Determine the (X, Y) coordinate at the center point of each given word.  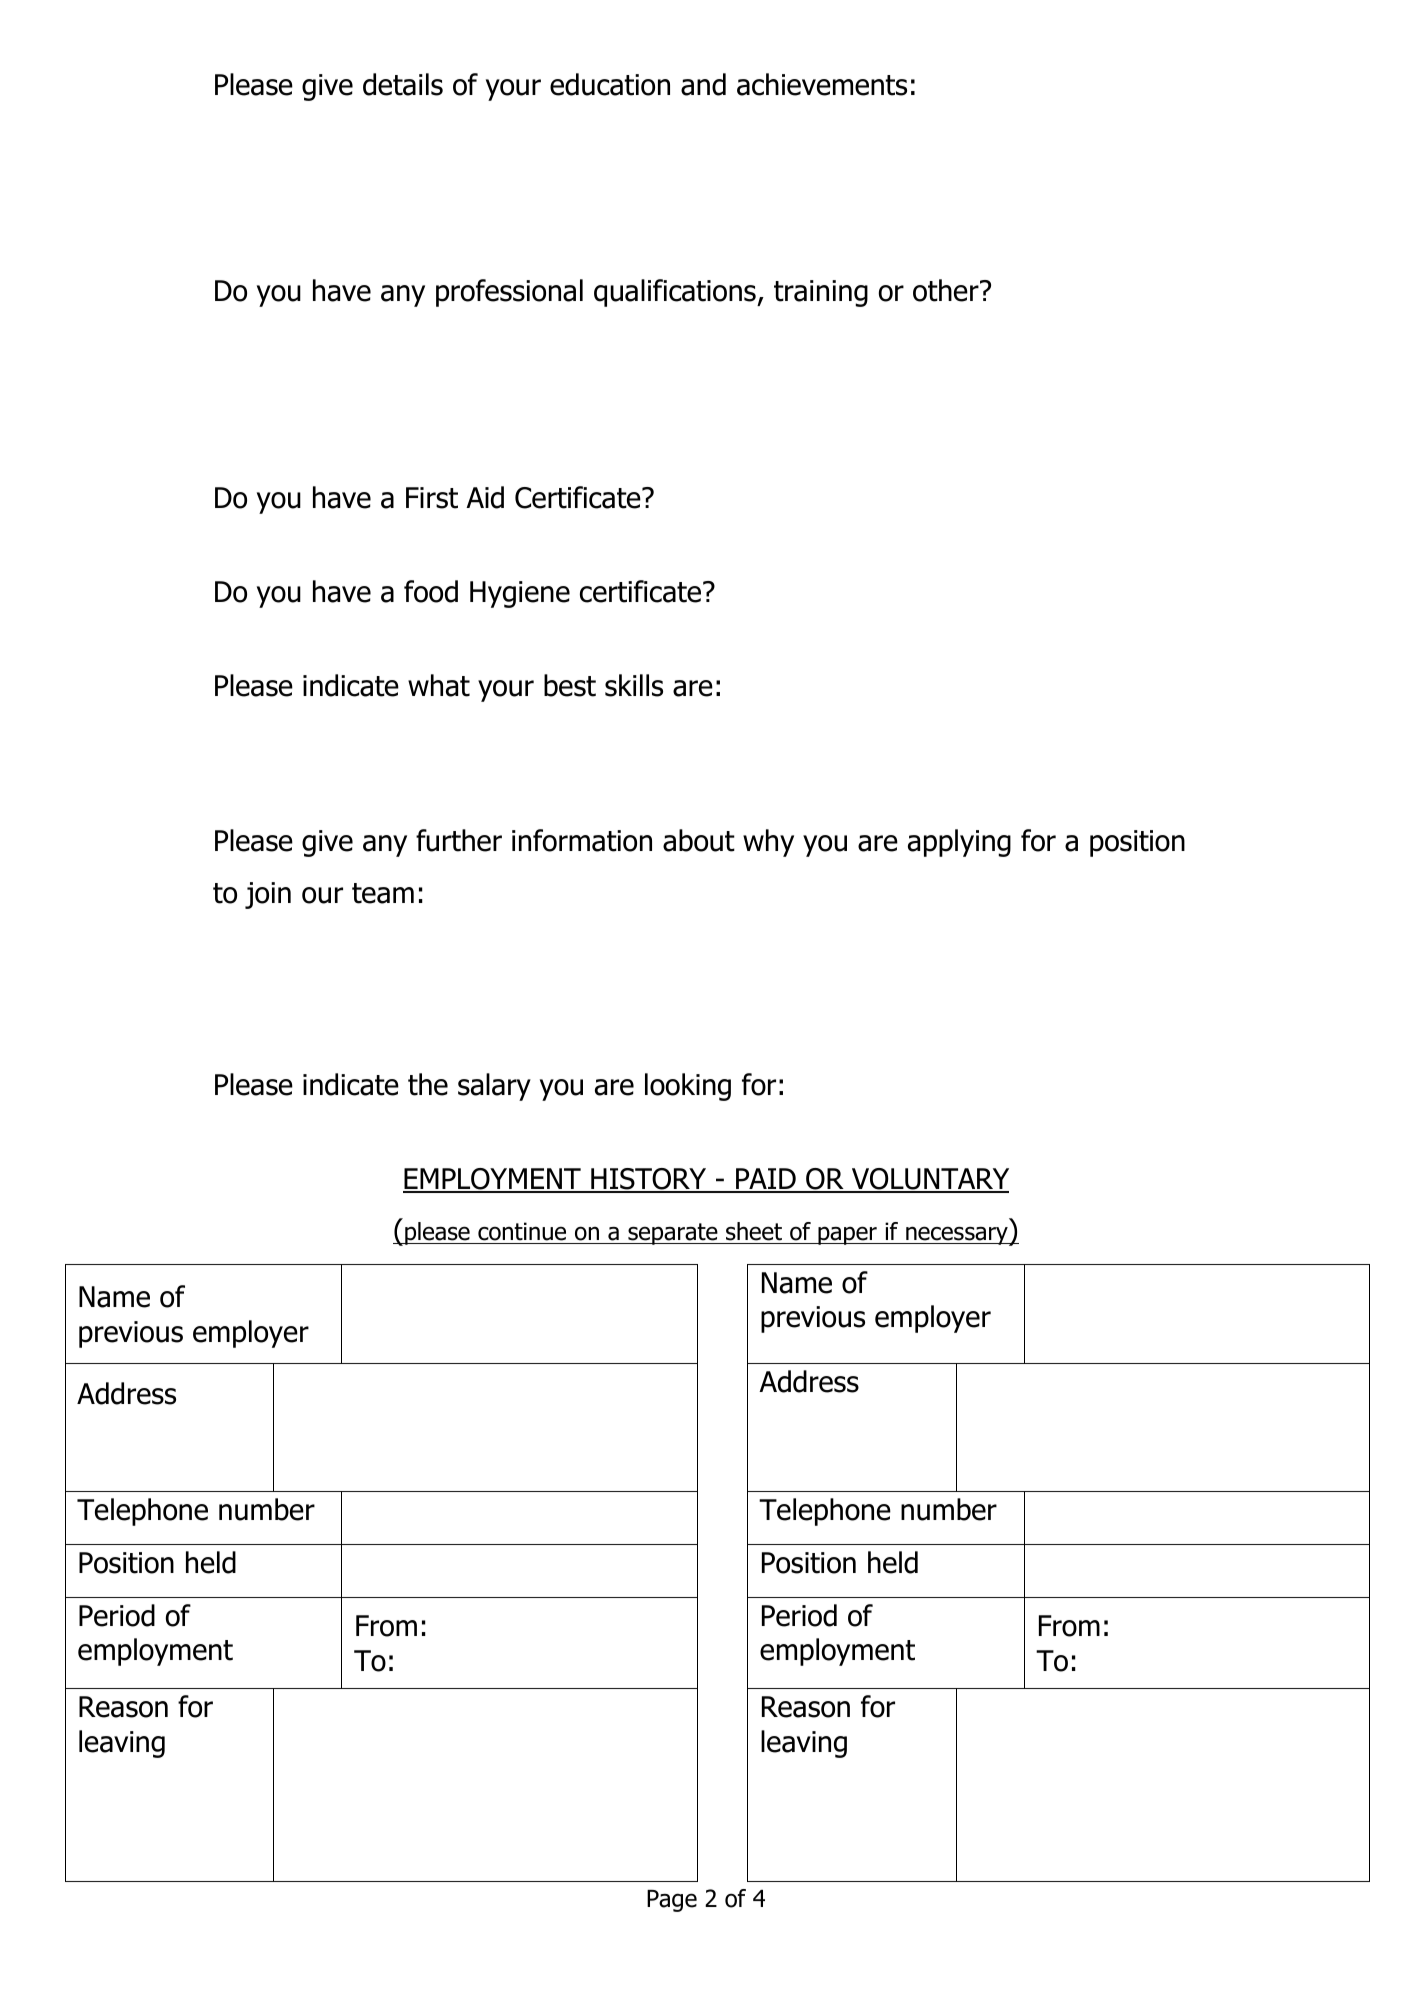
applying (959, 843)
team (383, 893)
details (403, 84)
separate (673, 1234)
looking (688, 1087)
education (610, 84)
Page (672, 1901)
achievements (822, 84)
